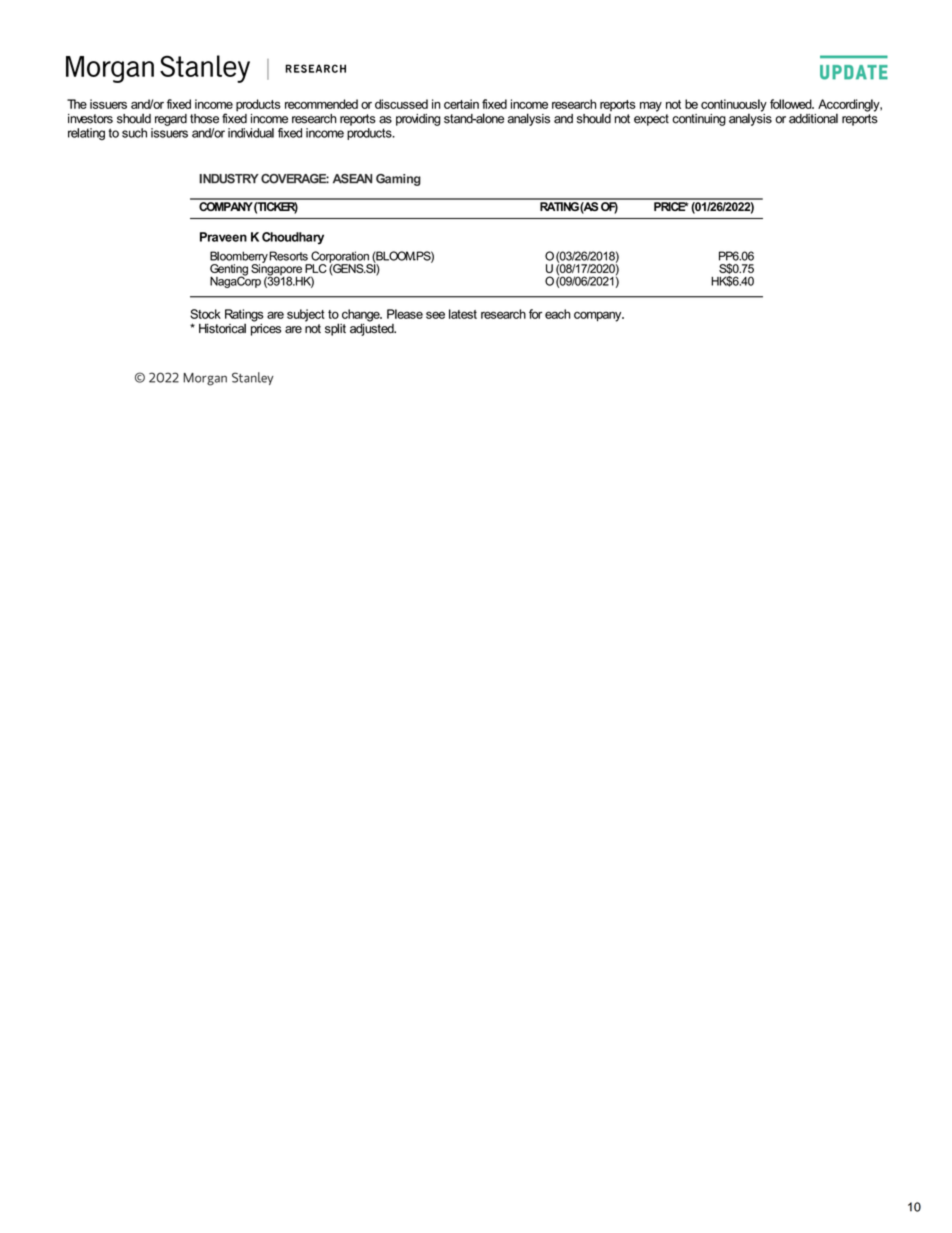  What do you see at coordinates (535, 314) in the screenshot?
I see `for` at bounding box center [535, 314].
